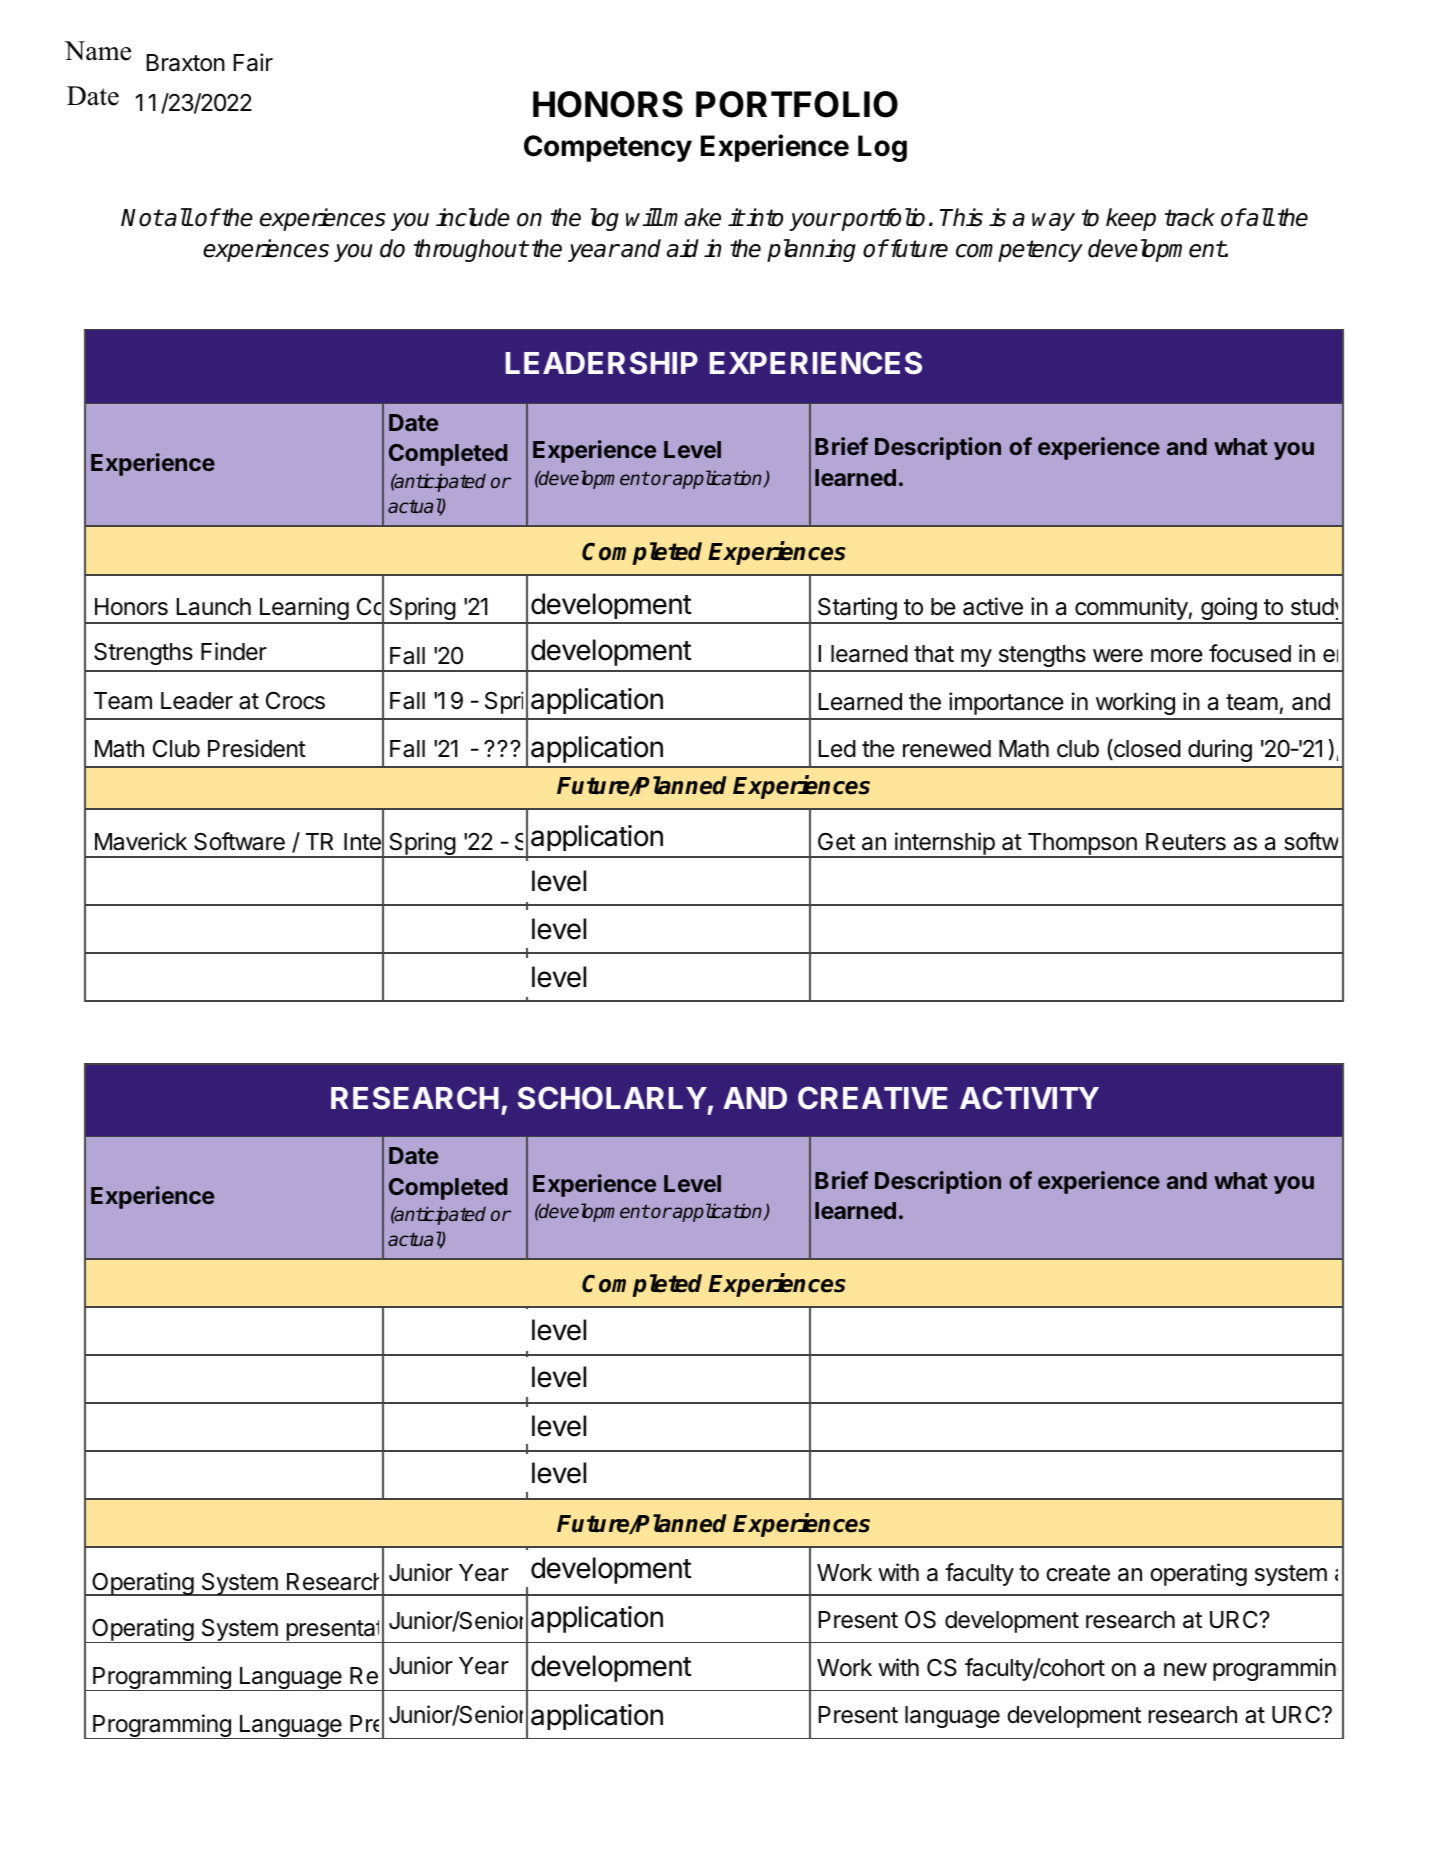 This screenshot has height=1852, width=1431. What do you see at coordinates (1029, 1098) in the screenshot?
I see `ACTIVITY` at bounding box center [1029, 1098].
